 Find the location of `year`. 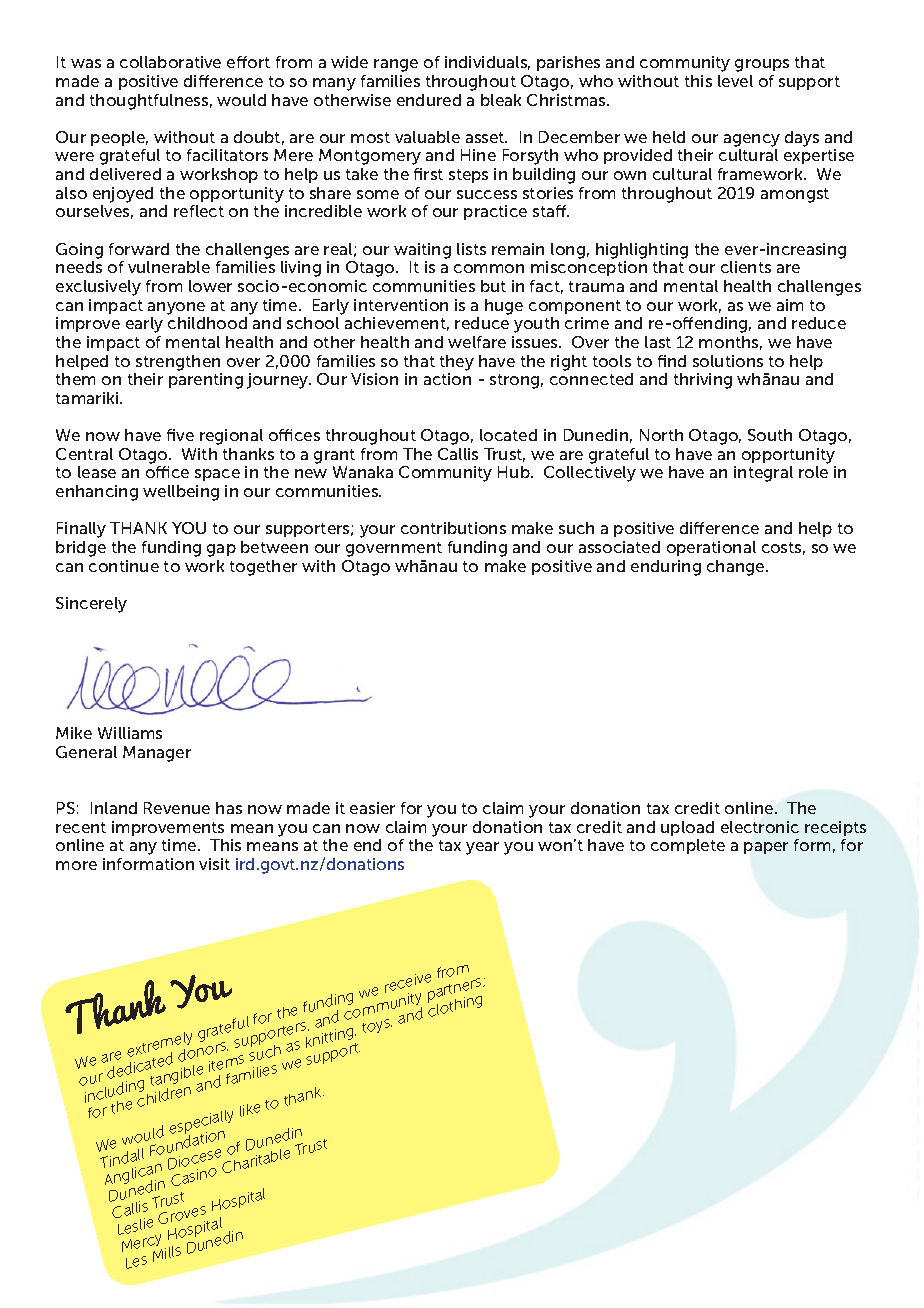

year is located at coordinates (482, 848).
